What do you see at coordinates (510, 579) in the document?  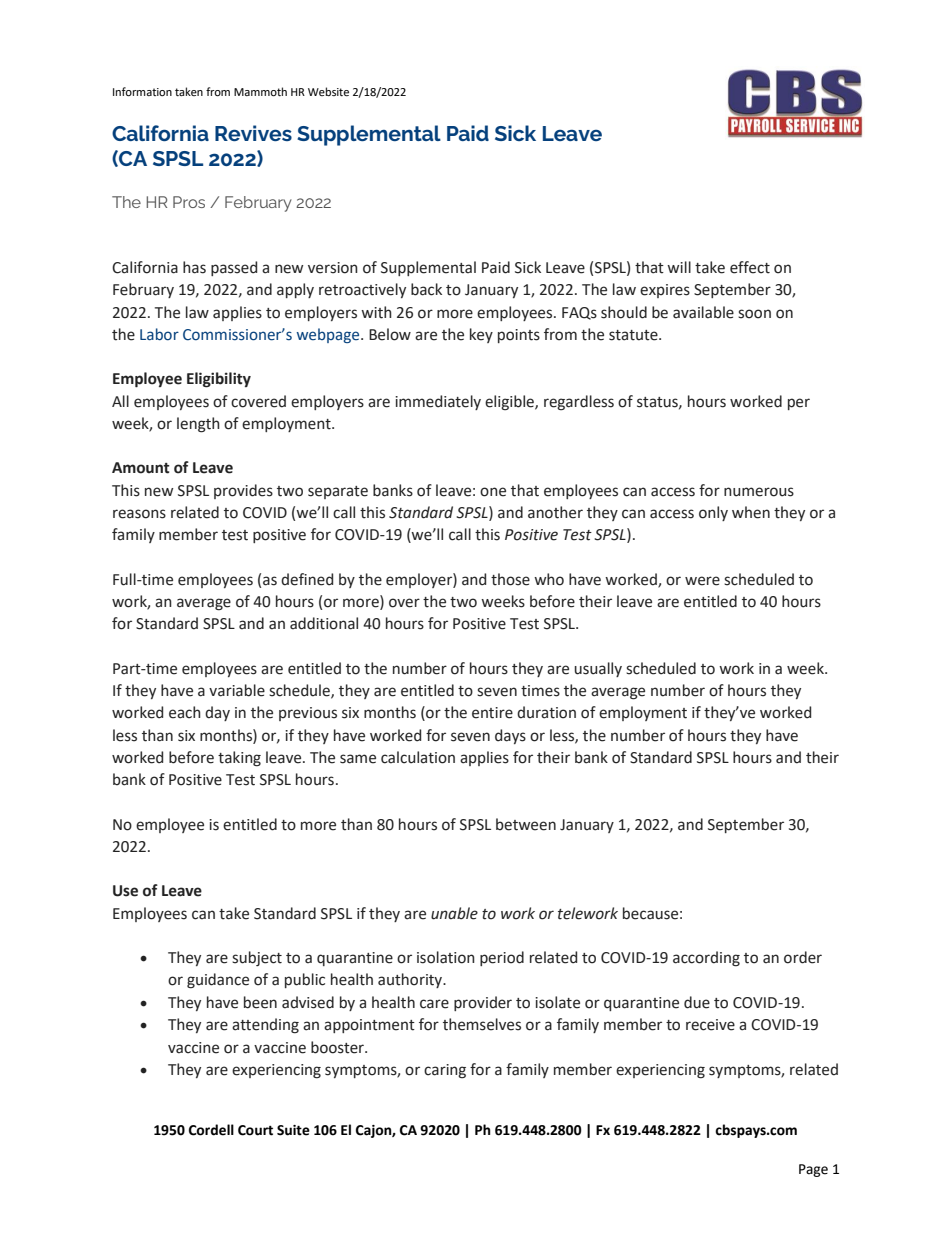 I see `those` at bounding box center [510, 579].
